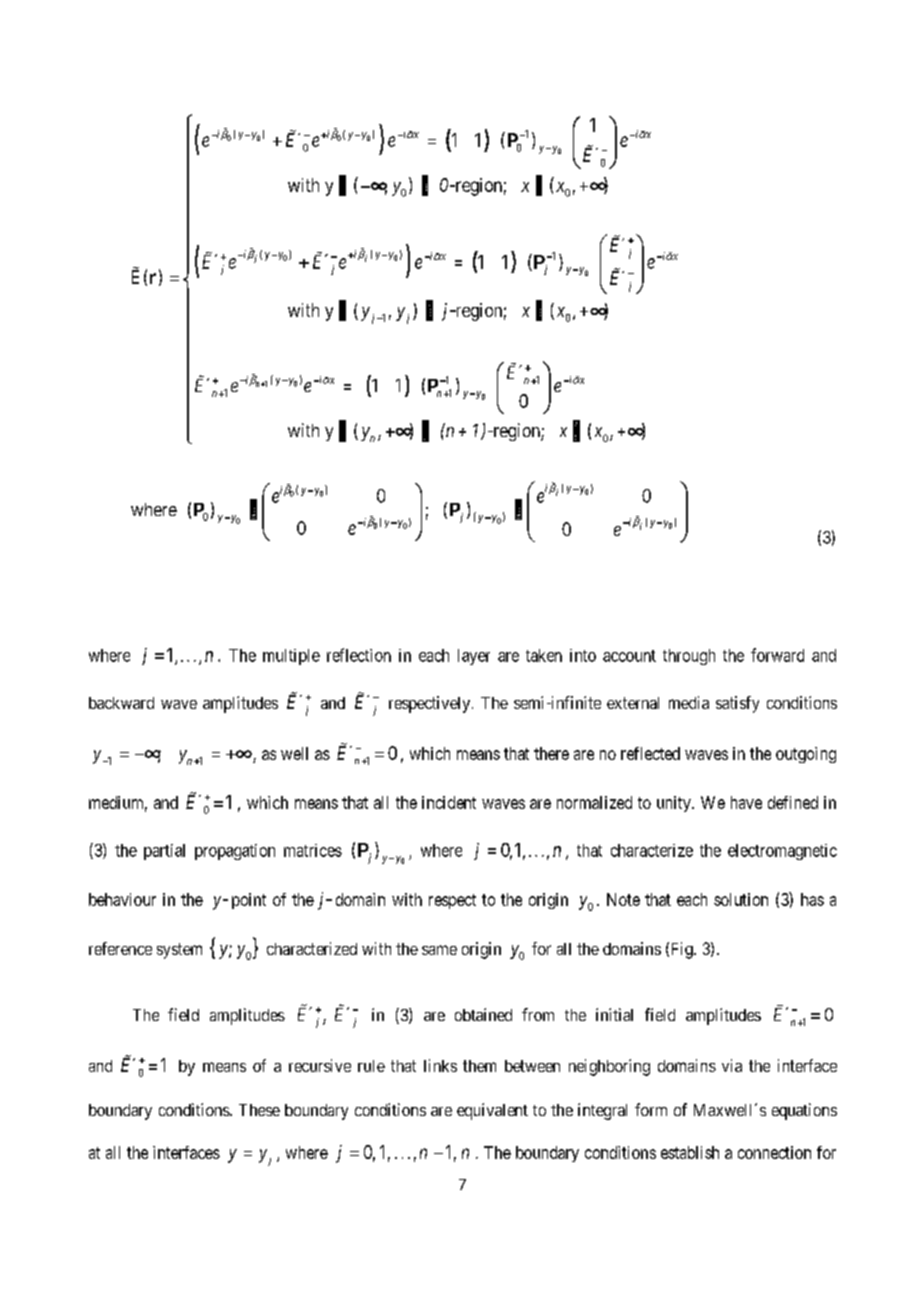  What do you see at coordinates (732, 1065) in the screenshot?
I see `via` at bounding box center [732, 1065].
